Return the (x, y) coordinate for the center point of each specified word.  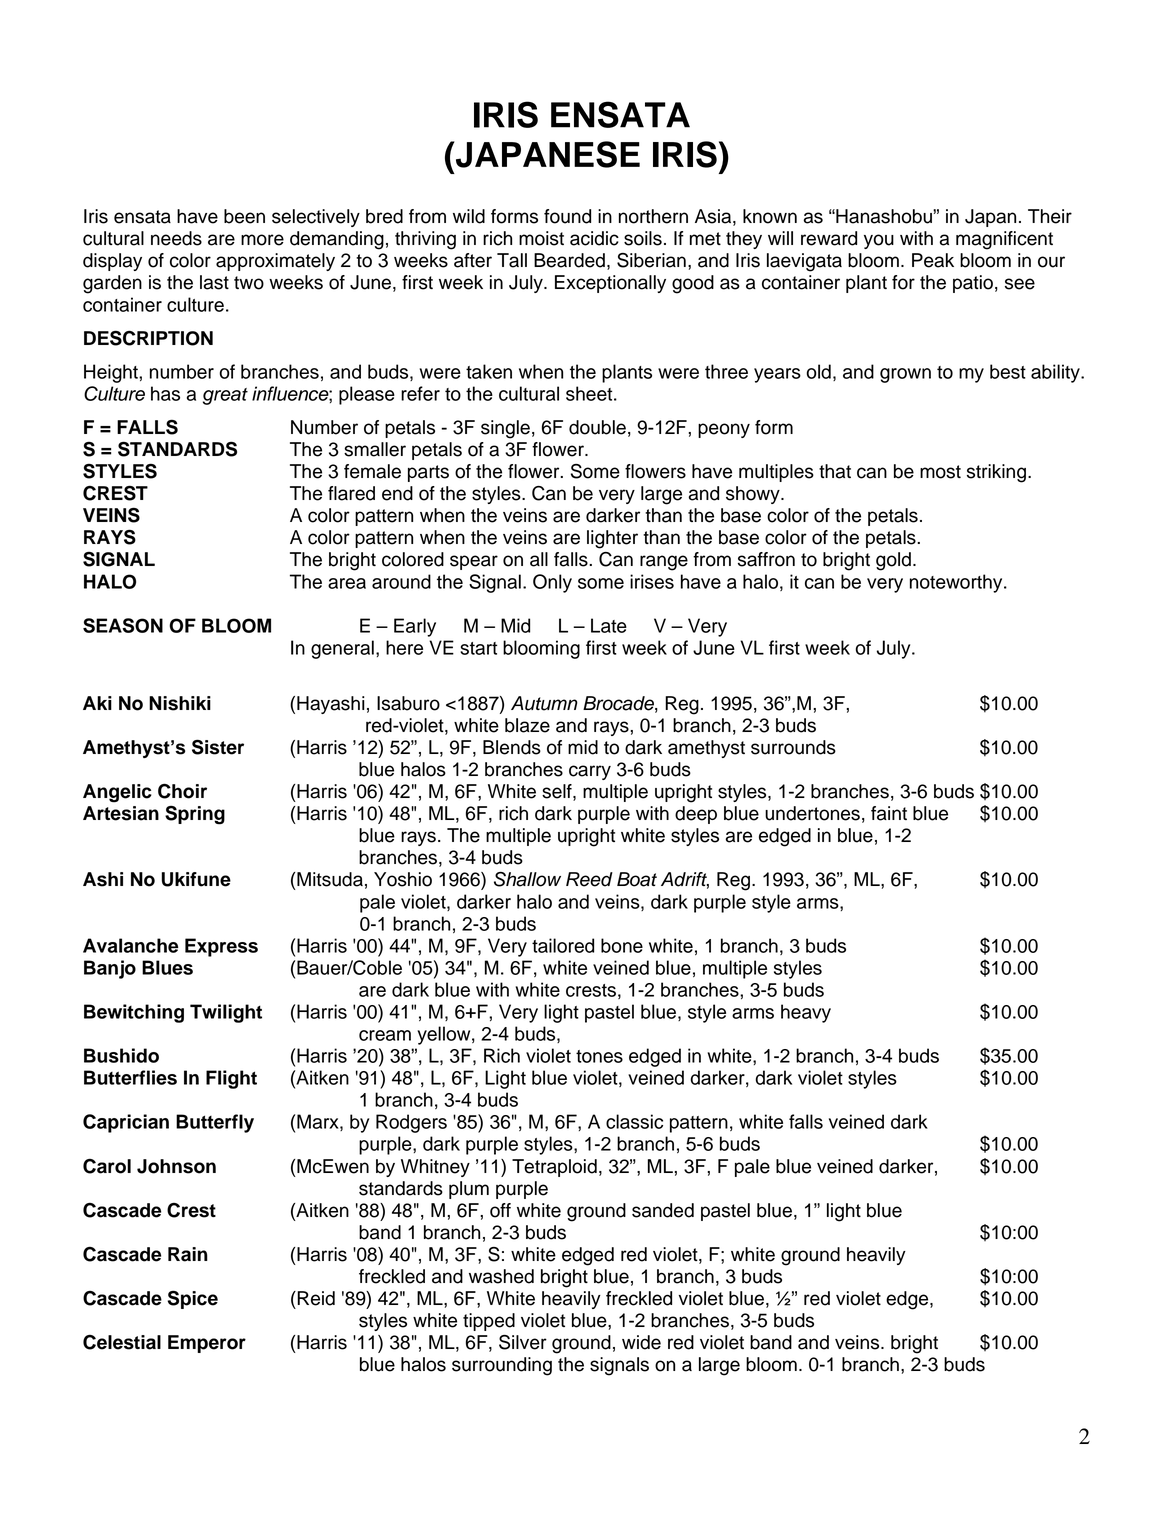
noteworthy (957, 583)
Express (221, 947)
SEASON (123, 625)
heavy (806, 1013)
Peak (933, 260)
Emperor (207, 1344)
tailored (563, 945)
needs (176, 238)
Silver (523, 1342)
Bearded (569, 260)
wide (641, 1342)
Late (609, 625)
